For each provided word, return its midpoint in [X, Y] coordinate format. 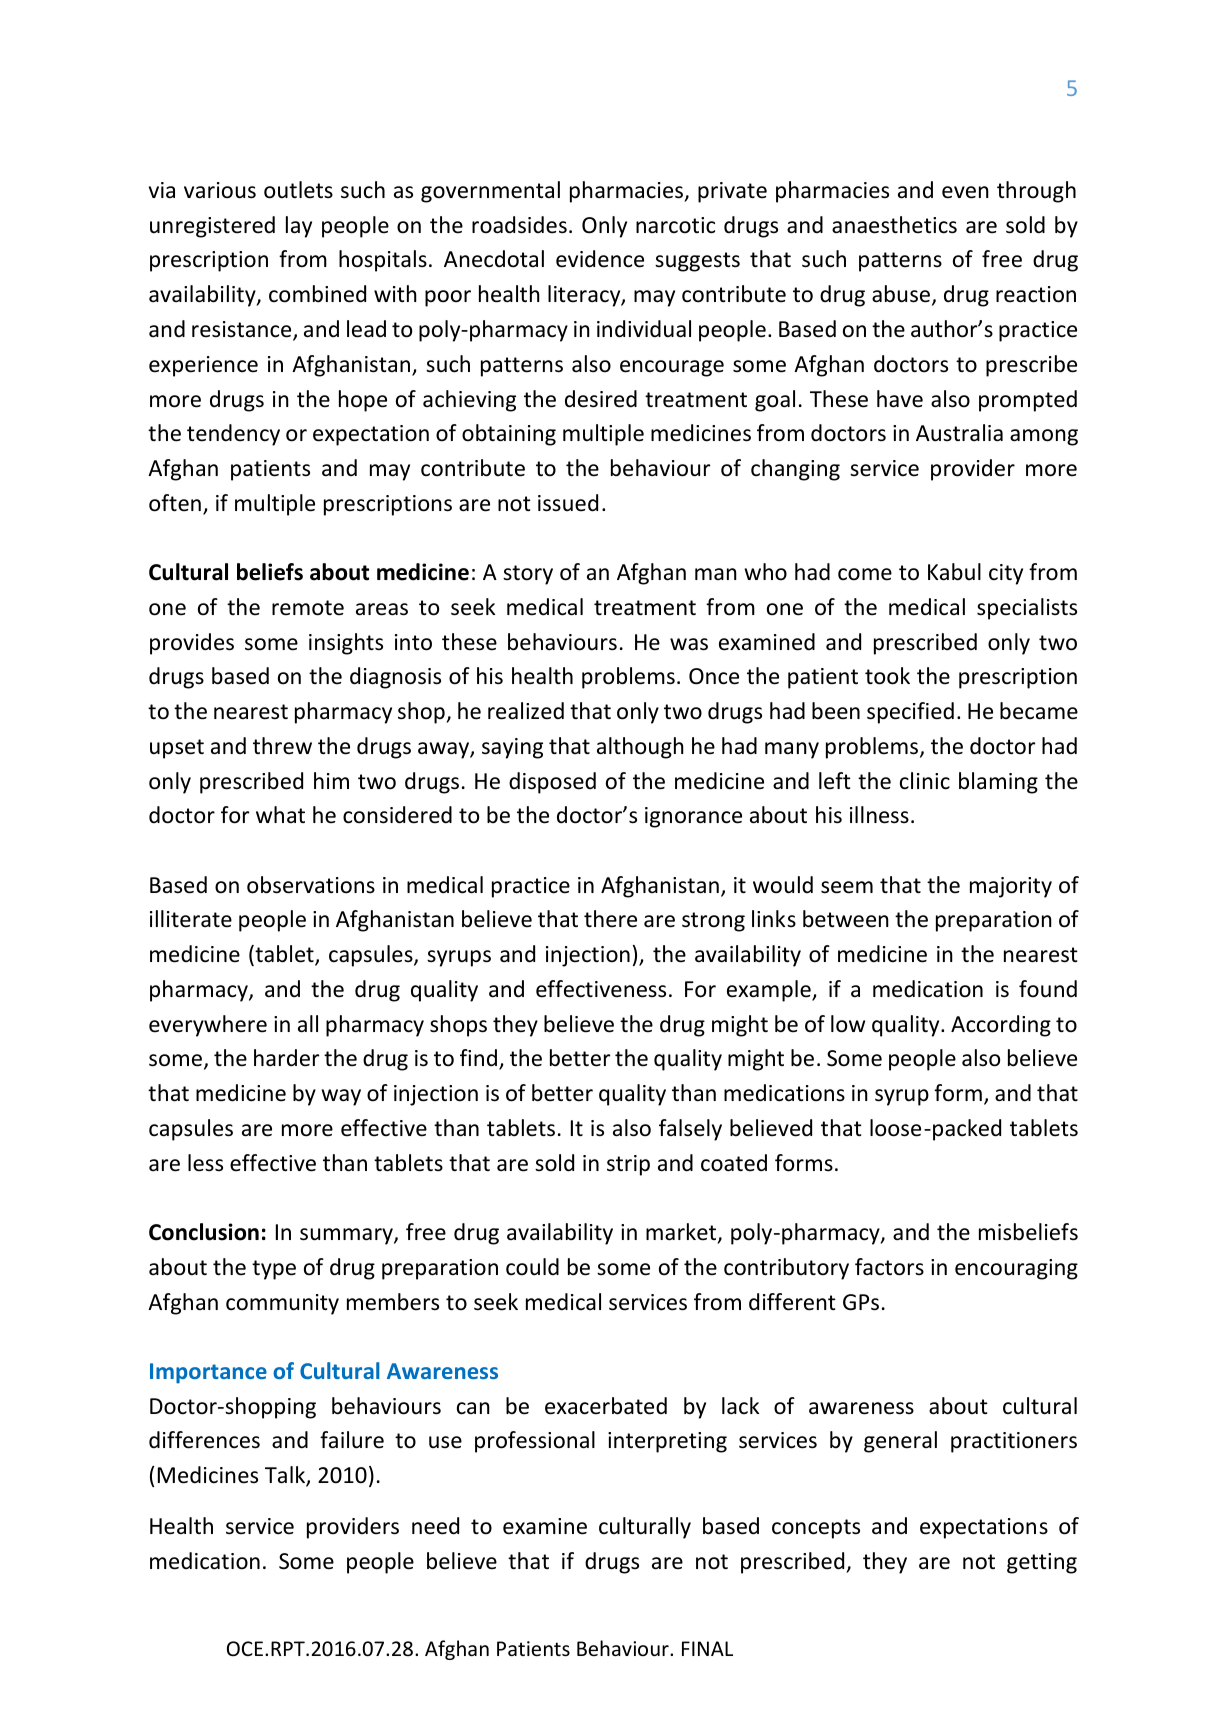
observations [311, 885]
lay [299, 227]
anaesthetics [894, 225]
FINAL [707, 1648]
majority [1011, 887]
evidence [600, 259]
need [435, 1526]
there [610, 919]
